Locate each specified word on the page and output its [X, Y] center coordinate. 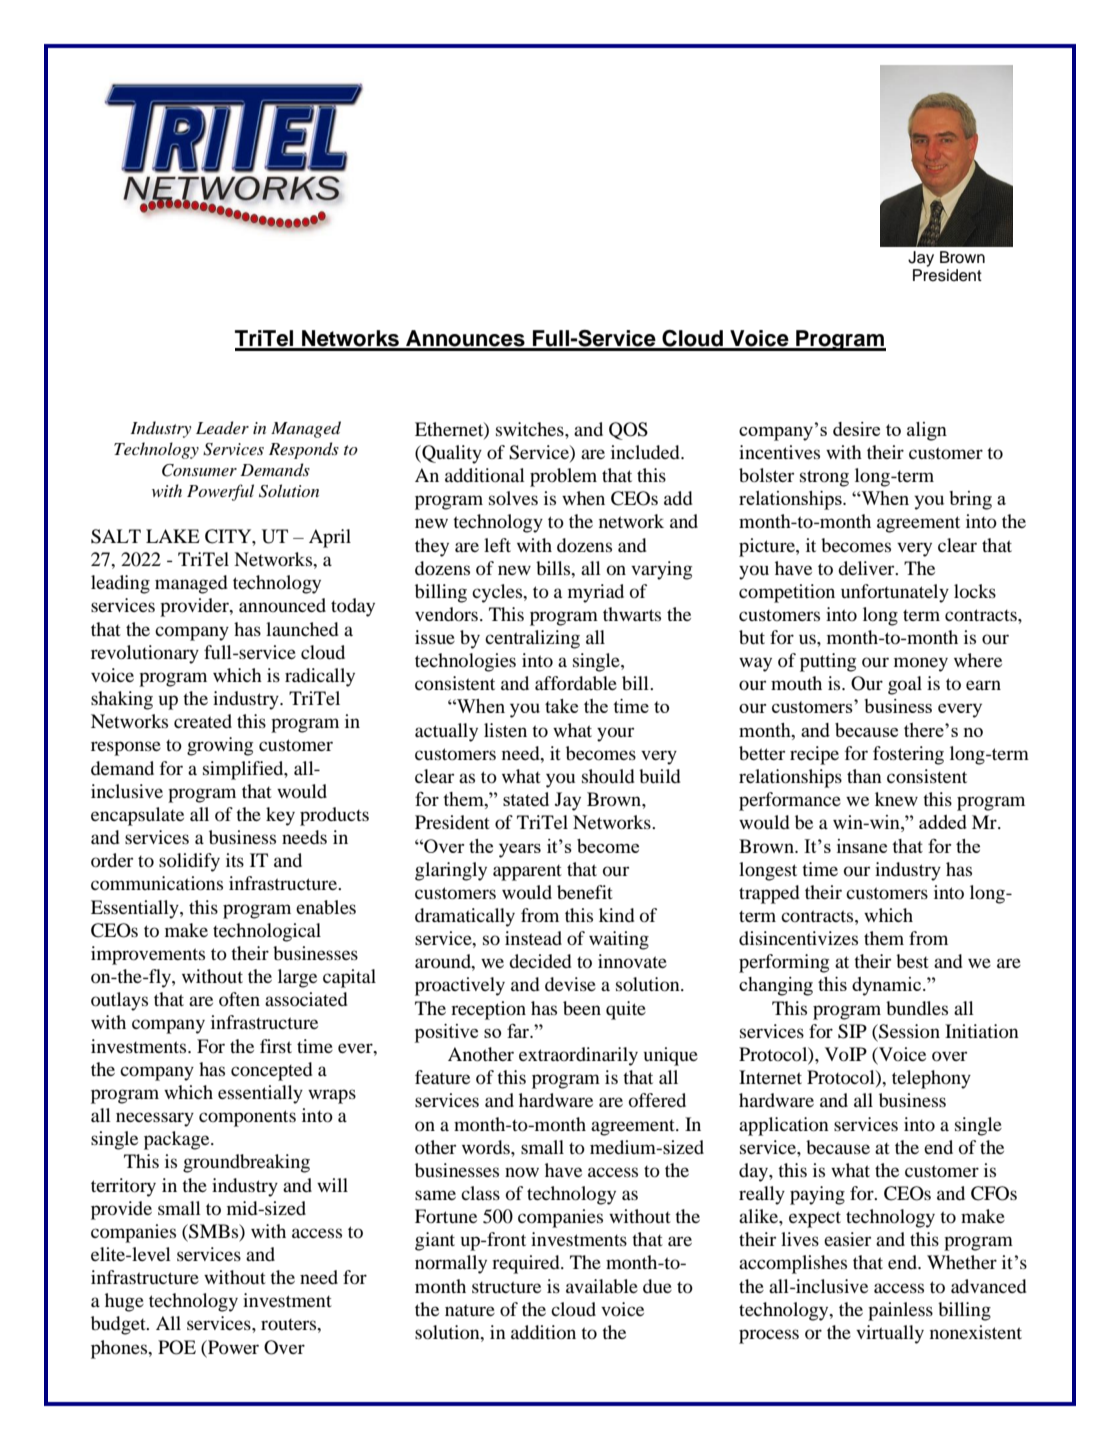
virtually [890, 1334]
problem [563, 477]
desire [856, 429]
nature [470, 1310]
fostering [908, 755]
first [276, 1046]
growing [220, 746]
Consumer [199, 470]
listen [505, 730]
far [519, 1031]
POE [177, 1347]
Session [908, 1032]
